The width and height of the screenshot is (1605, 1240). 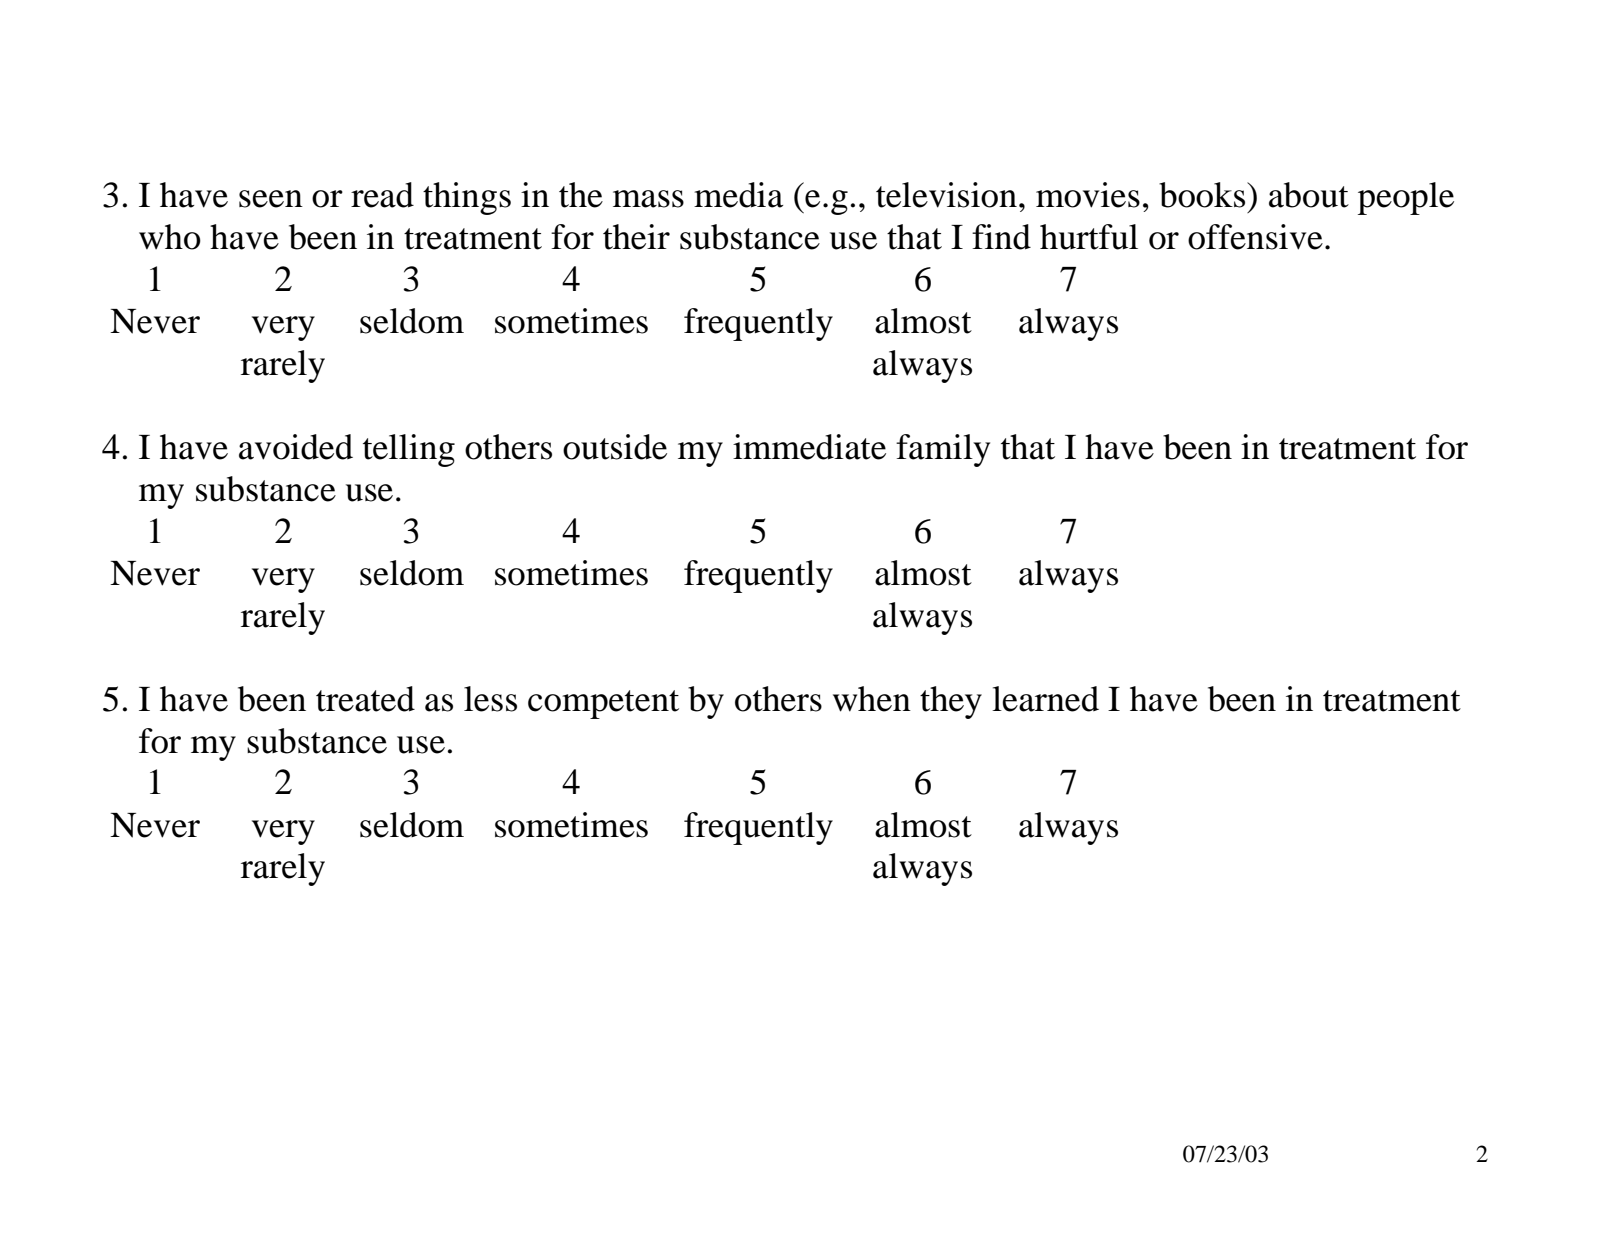 What do you see at coordinates (648, 199) in the screenshot?
I see `mass` at bounding box center [648, 199].
